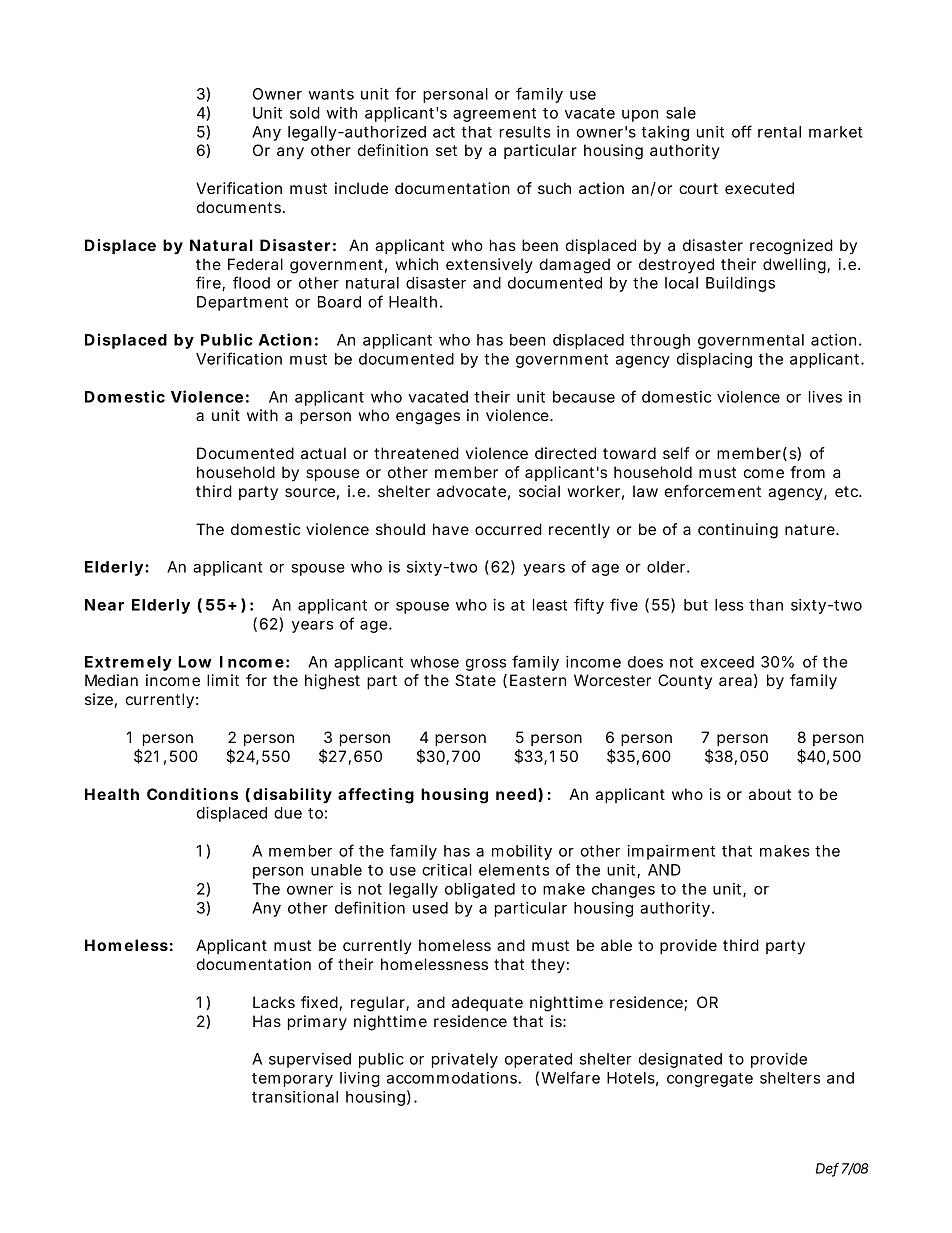 The width and height of the screenshot is (952, 1233). Describe the element at coordinates (428, 418) in the screenshot. I see `engages` at that location.
